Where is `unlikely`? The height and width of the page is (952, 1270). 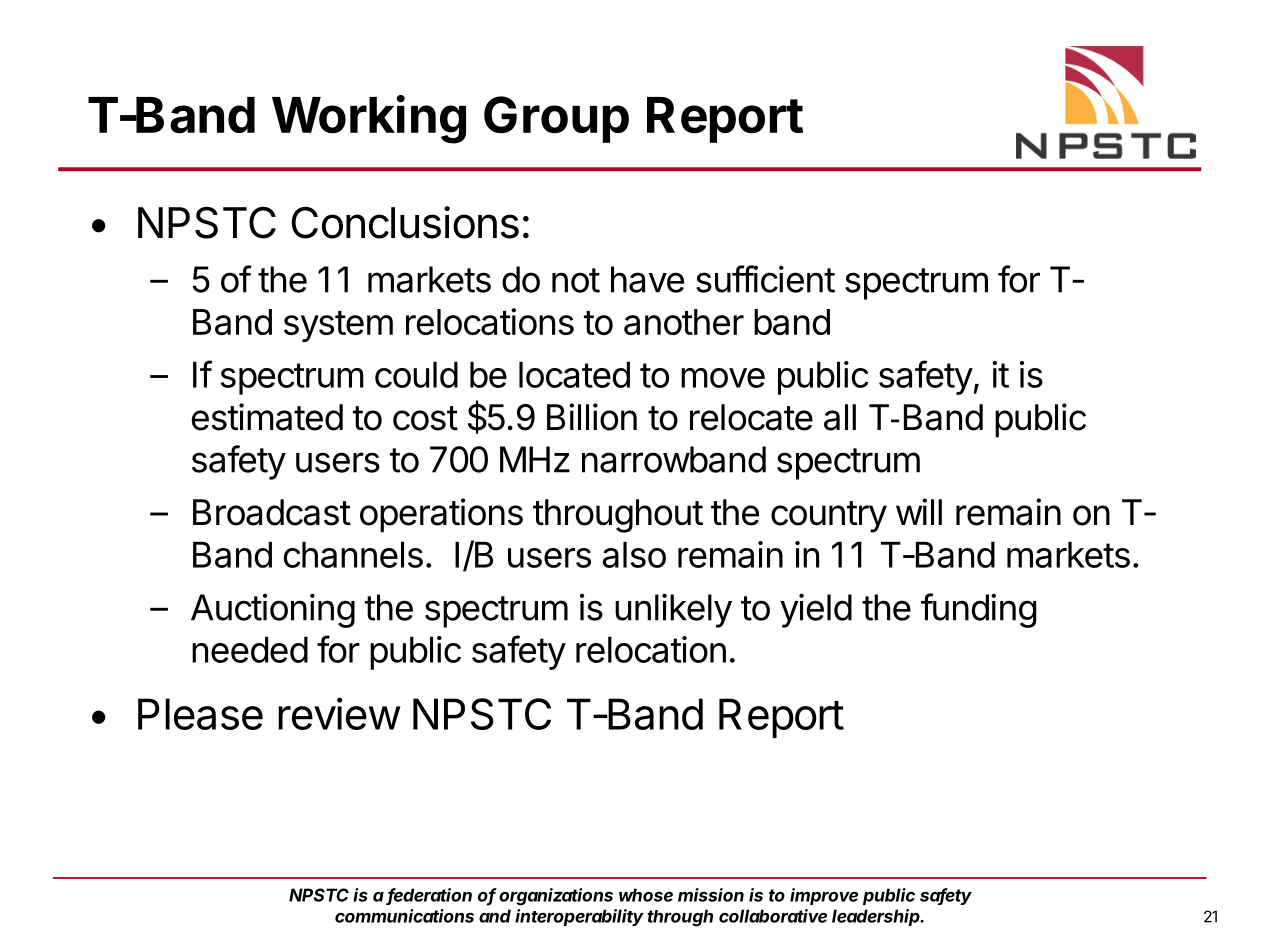
unlikely is located at coordinates (673, 610).
